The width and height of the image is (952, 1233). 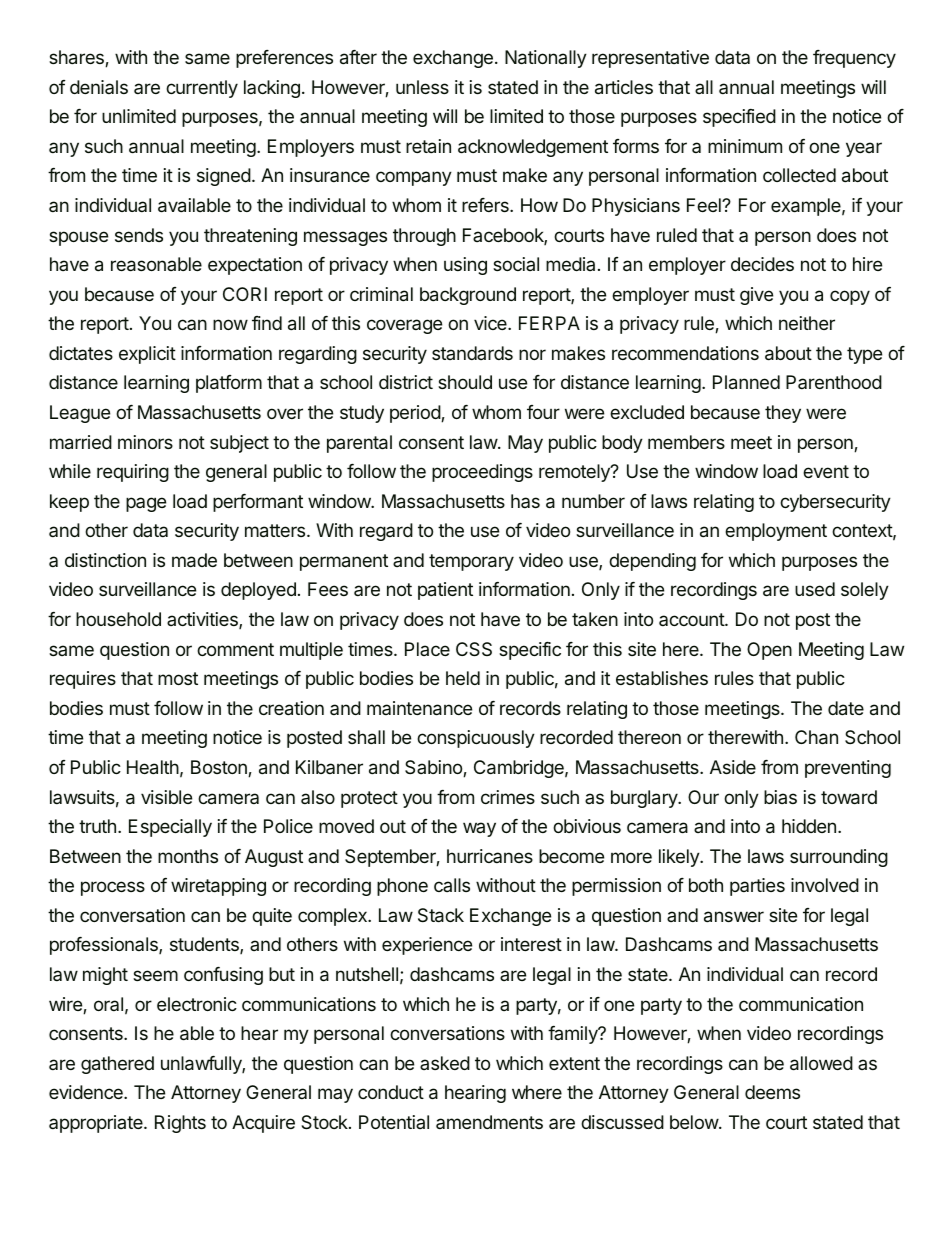 I want to click on hidden, so click(x=809, y=826).
